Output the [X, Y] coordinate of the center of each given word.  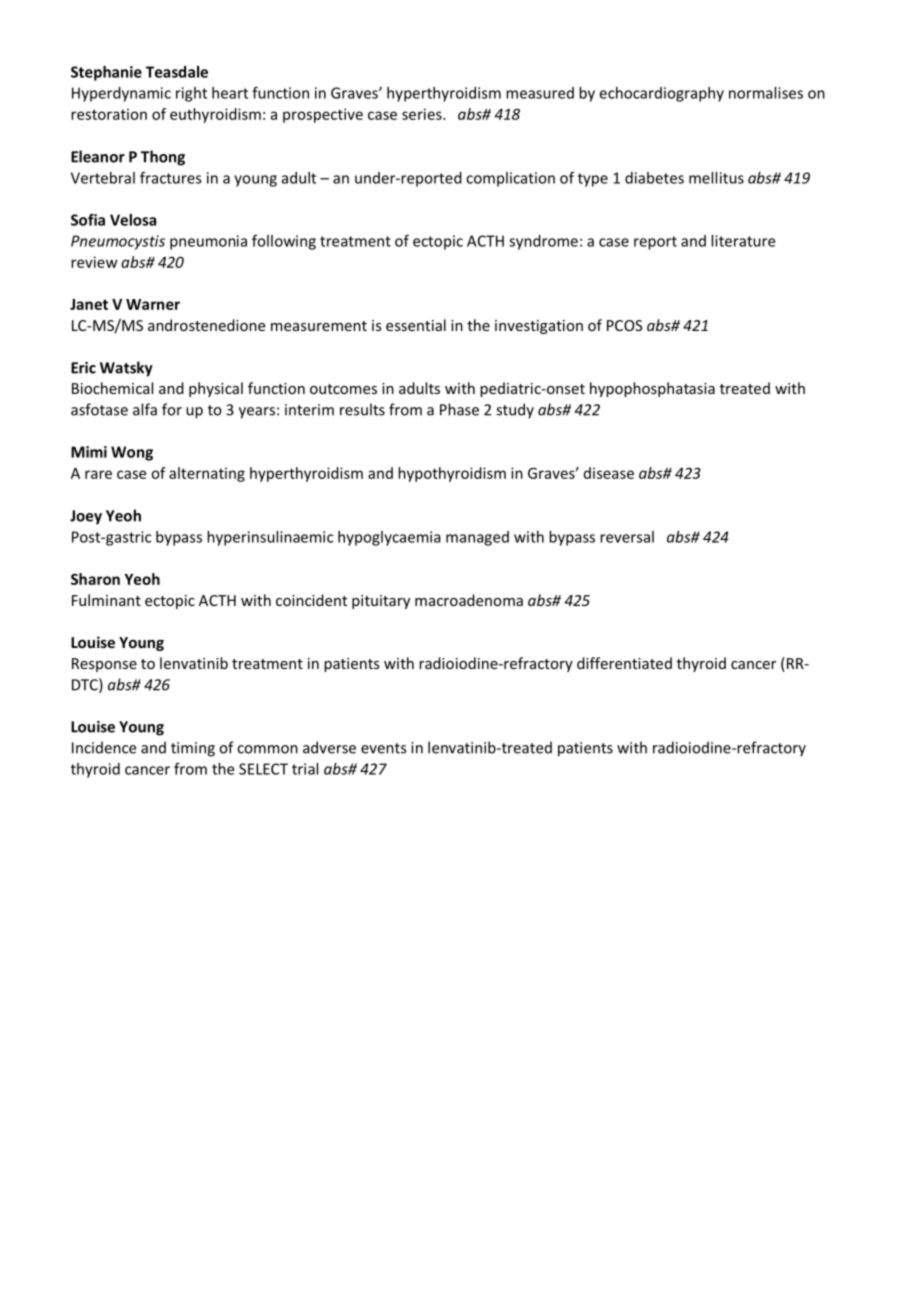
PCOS [624, 325]
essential [416, 325]
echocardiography [662, 94]
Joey [86, 517]
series [423, 114]
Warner [153, 304]
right [191, 94]
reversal [627, 537]
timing [193, 749]
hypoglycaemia [389, 538]
